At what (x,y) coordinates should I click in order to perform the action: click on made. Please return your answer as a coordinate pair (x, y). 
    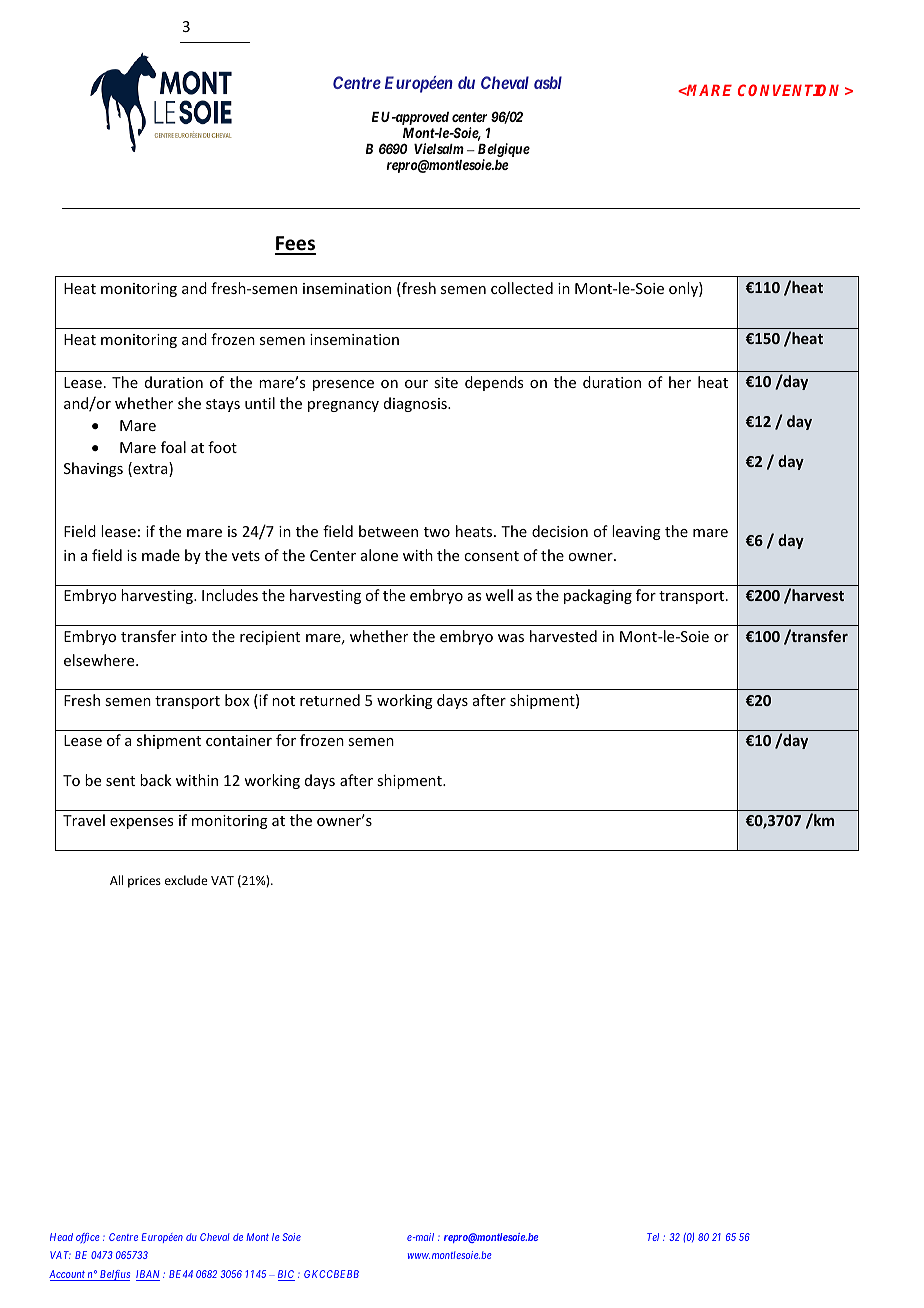
    Looking at the image, I should click on (161, 555).
